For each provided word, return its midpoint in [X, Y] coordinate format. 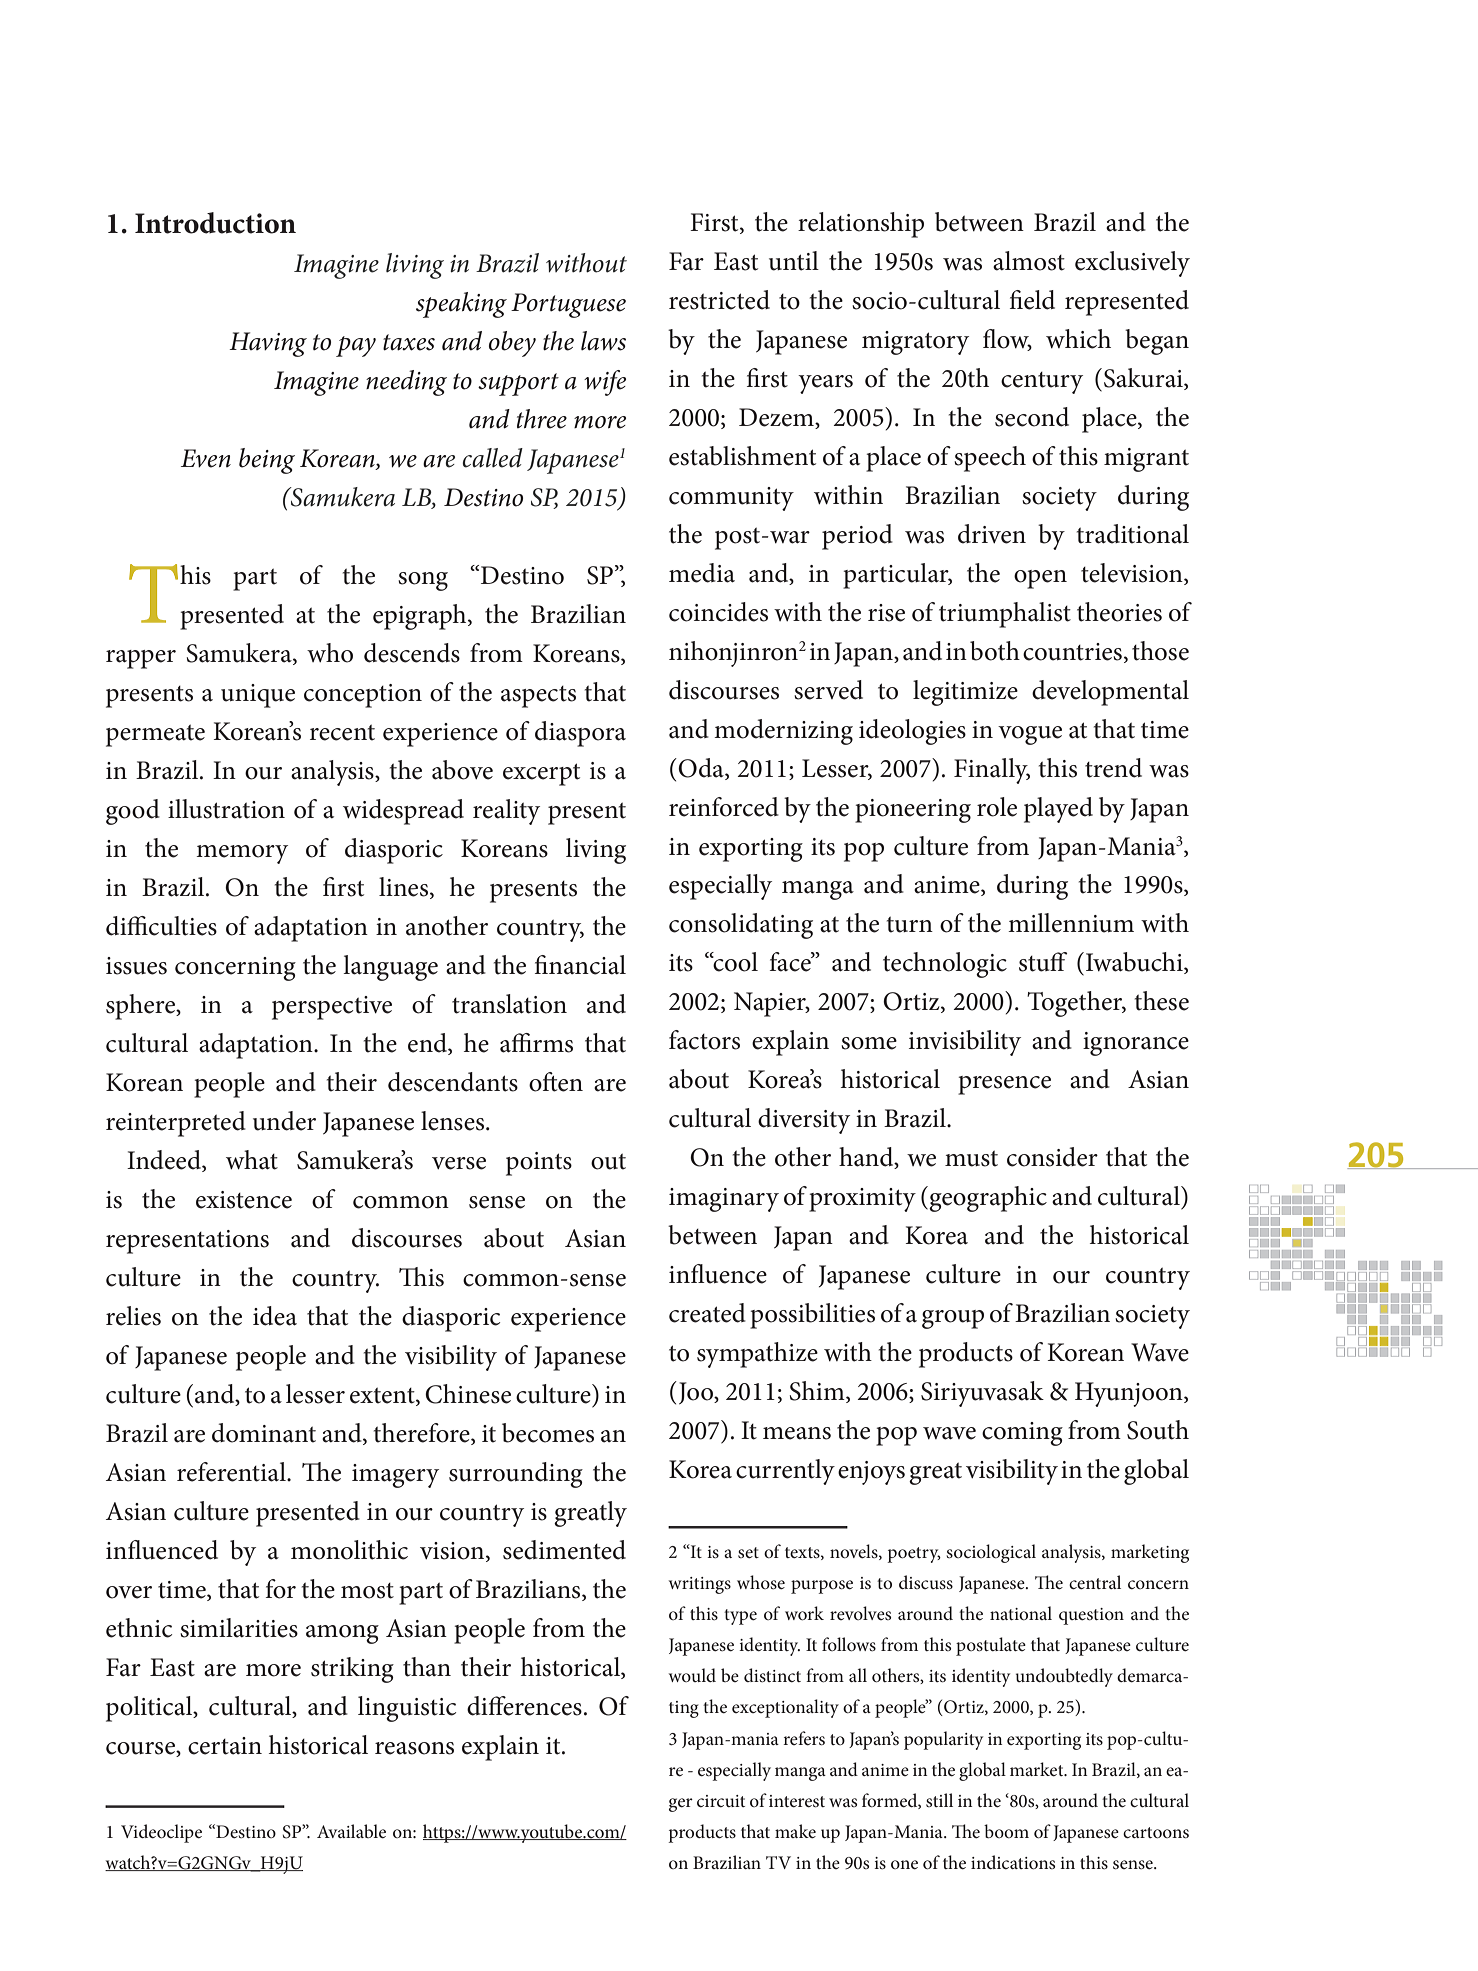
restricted [719, 300]
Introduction [215, 223]
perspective [332, 1008]
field [1032, 300]
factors [704, 1040]
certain [225, 1746]
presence [1004, 1085]
